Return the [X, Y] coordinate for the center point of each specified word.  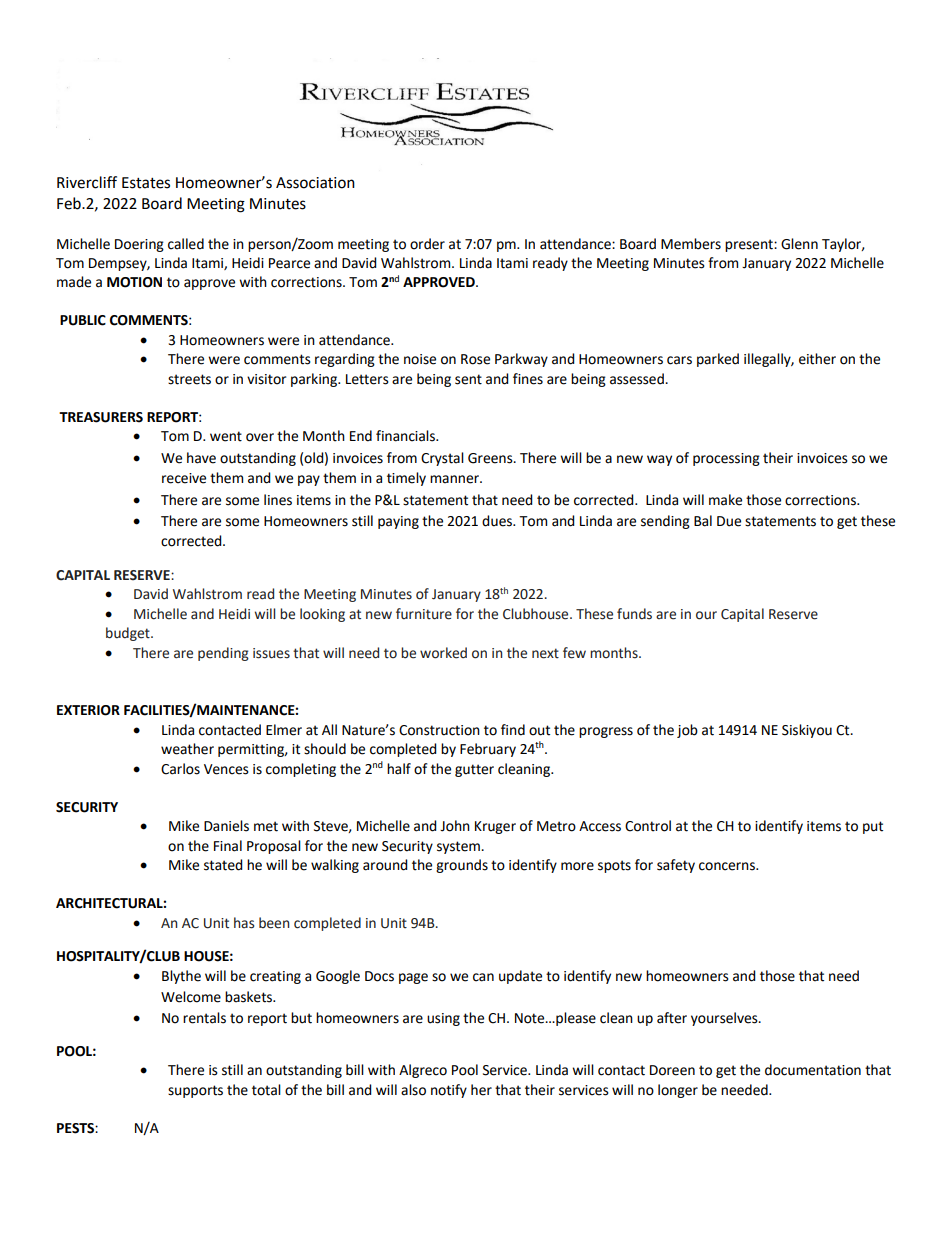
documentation [813, 1070]
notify [449, 1091]
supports [195, 1091]
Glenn [799, 244]
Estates [146, 183]
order [427, 244]
